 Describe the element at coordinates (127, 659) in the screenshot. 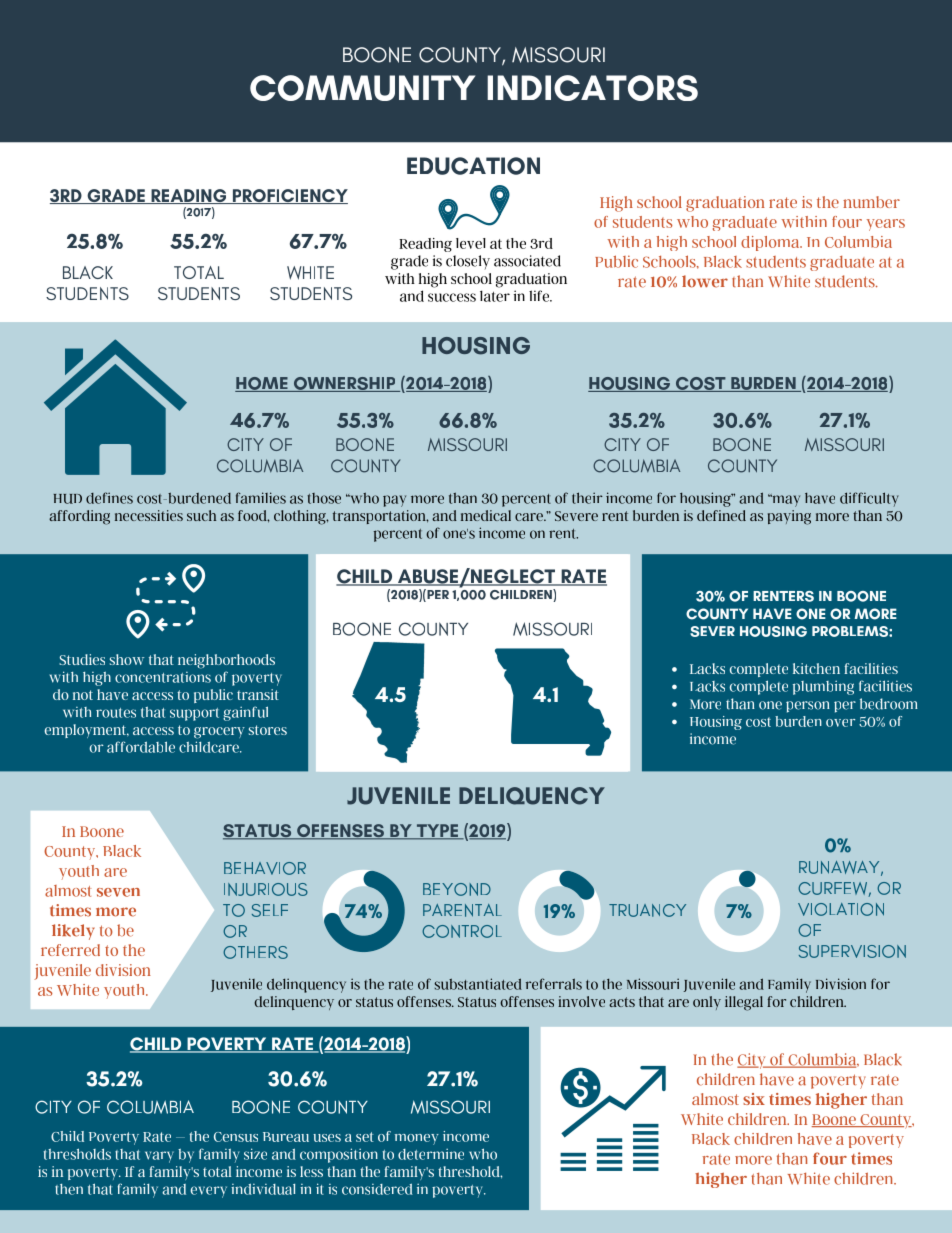

I see `show` at that location.
